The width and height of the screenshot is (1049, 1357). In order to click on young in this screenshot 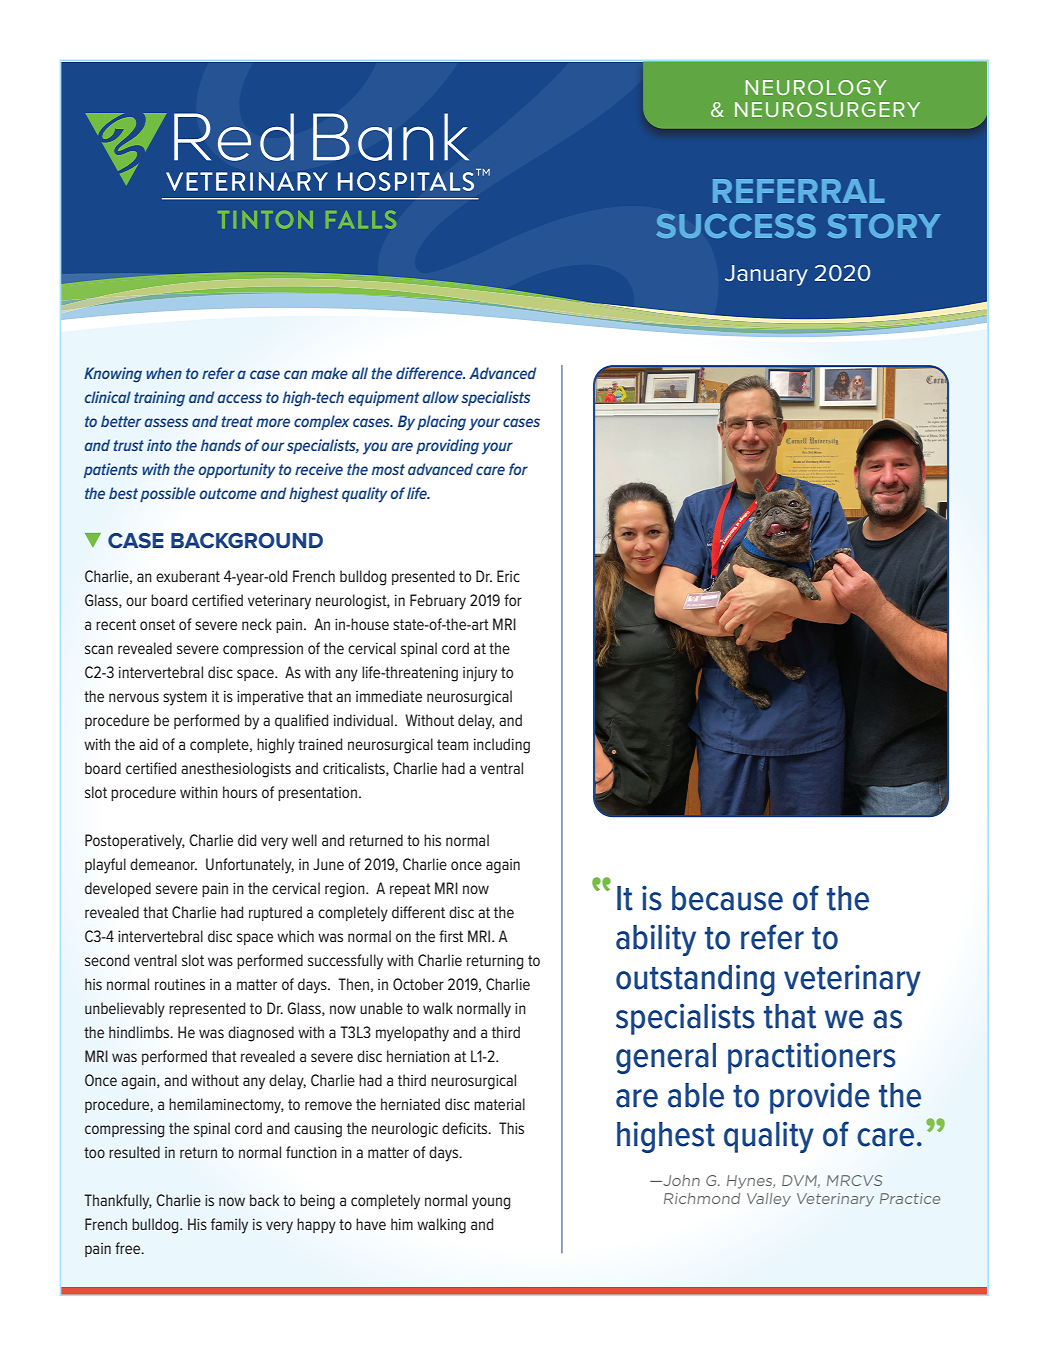, I will do `click(491, 1203)`.
